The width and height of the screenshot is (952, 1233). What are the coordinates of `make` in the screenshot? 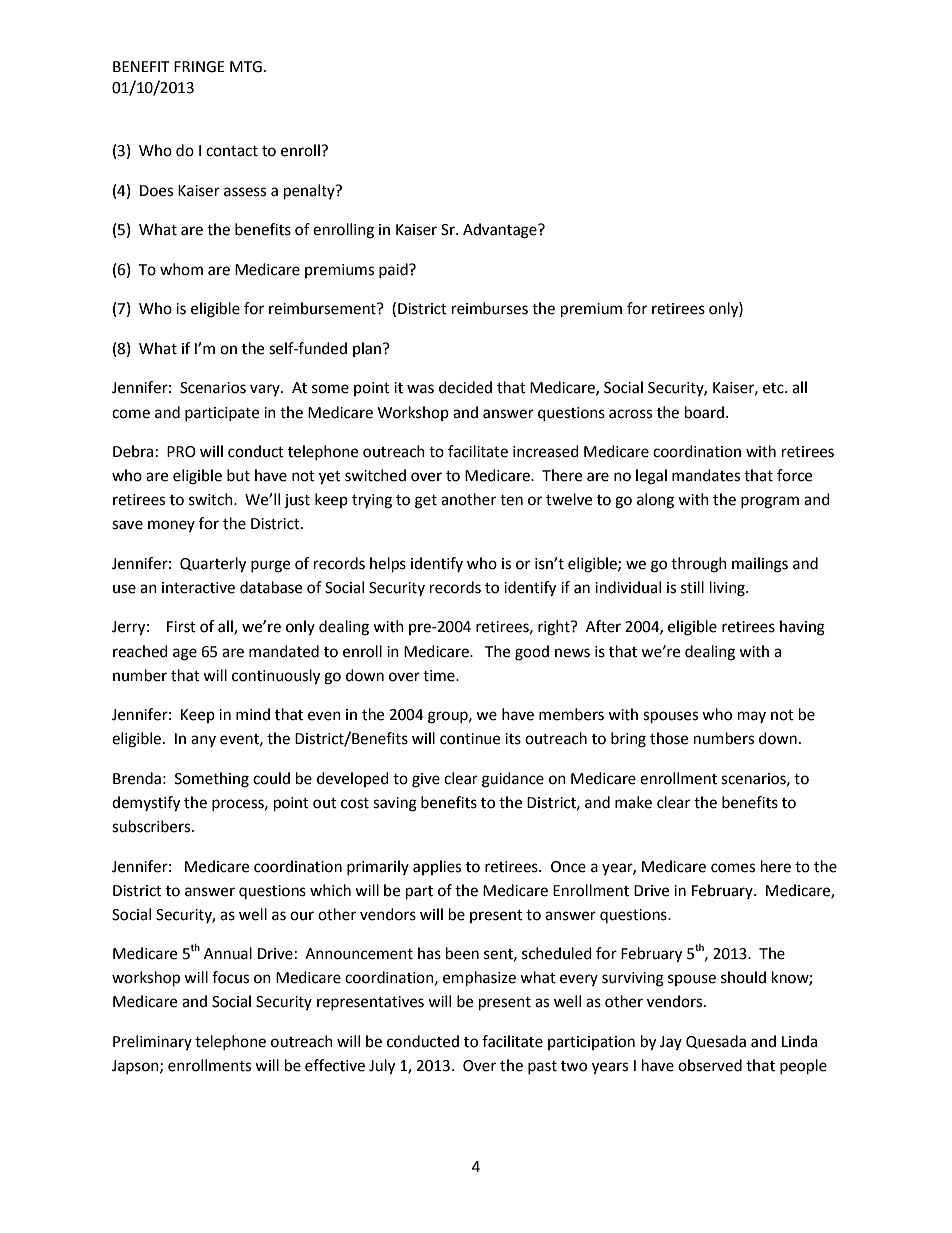 It's located at (633, 802).
